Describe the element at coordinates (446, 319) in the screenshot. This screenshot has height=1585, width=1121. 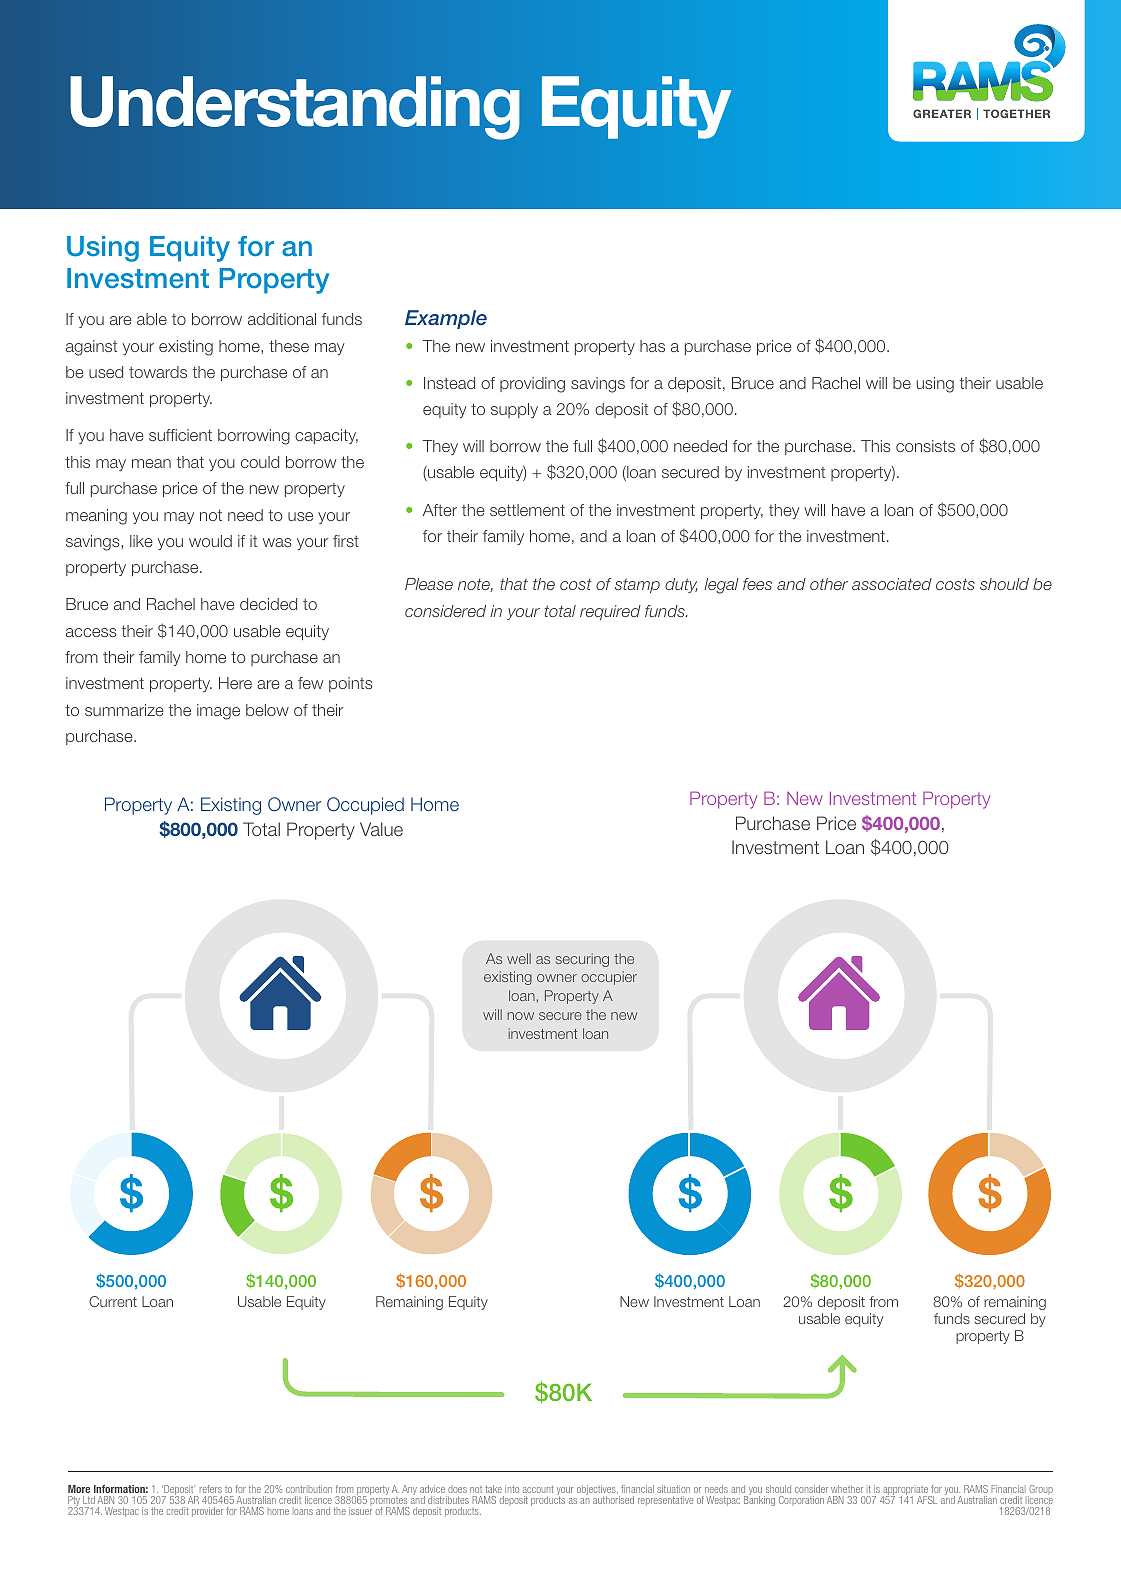
I see `Example` at that location.
